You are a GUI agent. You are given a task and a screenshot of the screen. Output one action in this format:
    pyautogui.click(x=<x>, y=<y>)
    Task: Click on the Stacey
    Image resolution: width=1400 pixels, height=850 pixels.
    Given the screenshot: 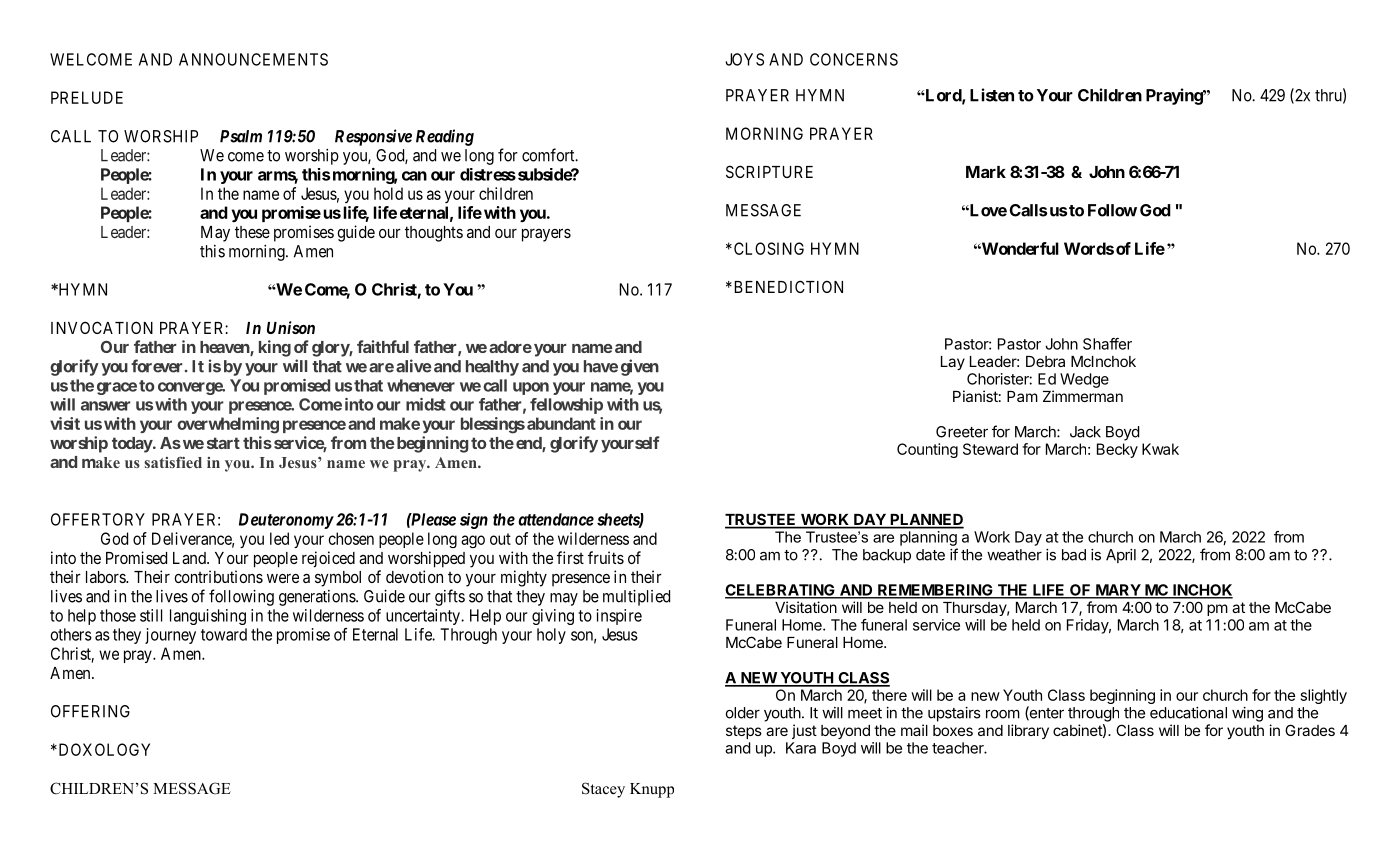 What is the action you would take?
    pyautogui.click(x=603, y=790)
